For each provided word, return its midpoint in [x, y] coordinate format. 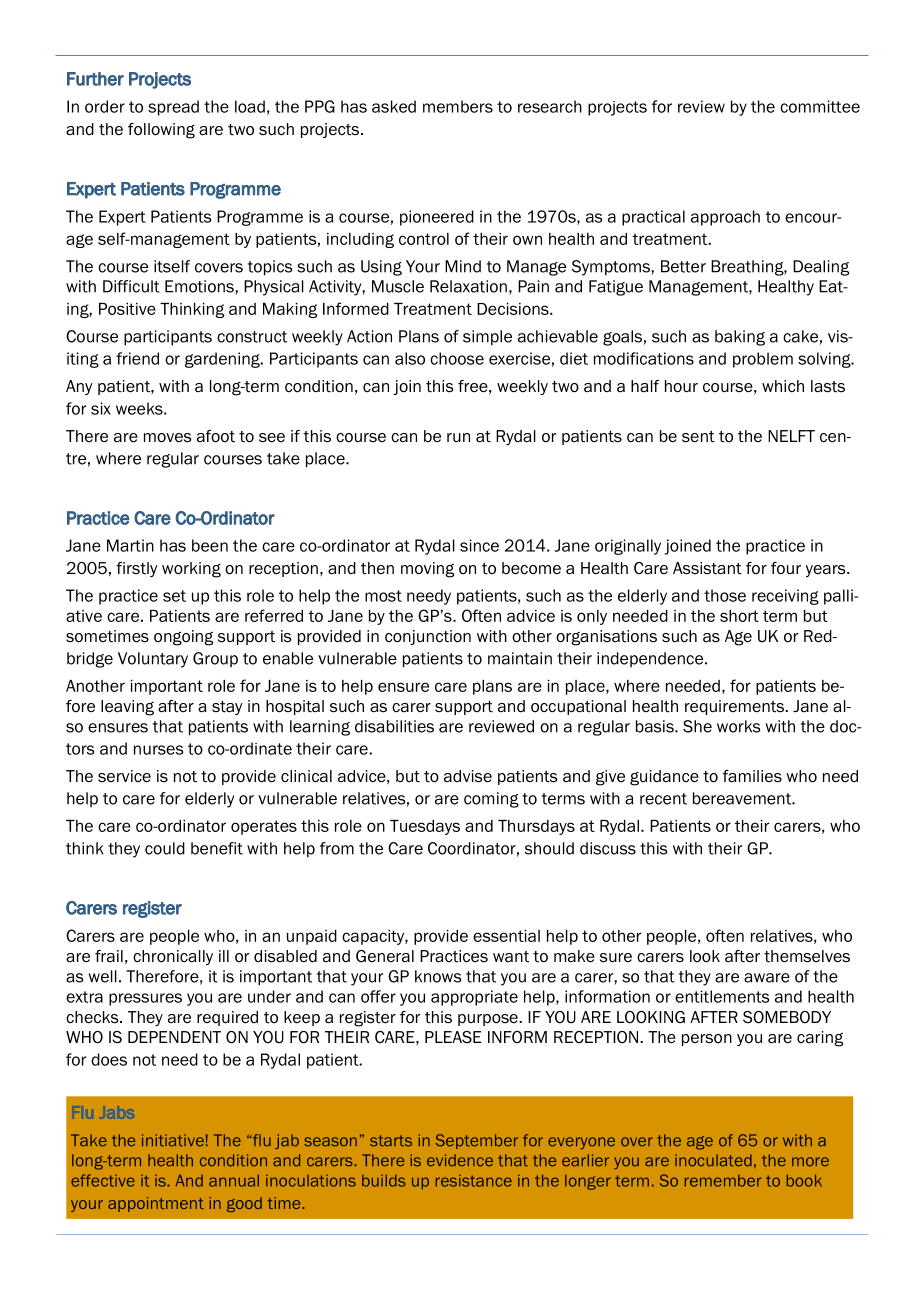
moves [168, 438]
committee [820, 106]
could [165, 848]
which [783, 386]
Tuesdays [425, 827]
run [458, 438]
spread [173, 108]
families [752, 776]
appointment [156, 1204]
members [458, 106]
